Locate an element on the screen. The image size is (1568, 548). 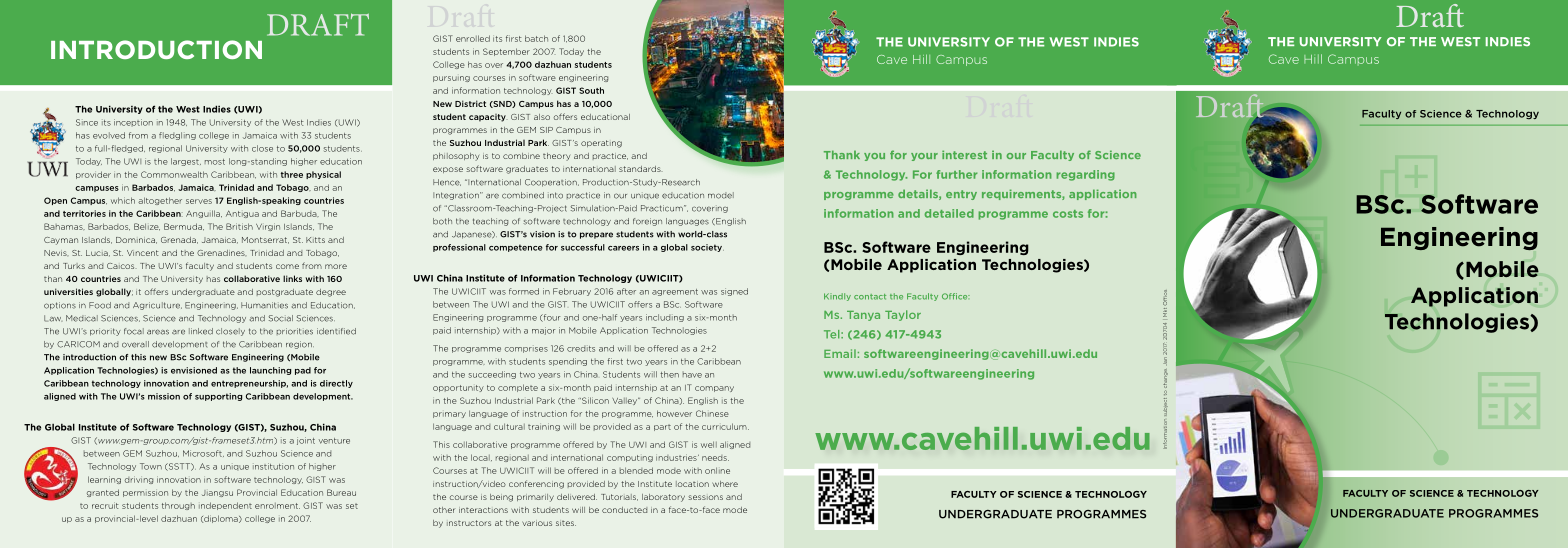
September is located at coordinates (506, 52).
